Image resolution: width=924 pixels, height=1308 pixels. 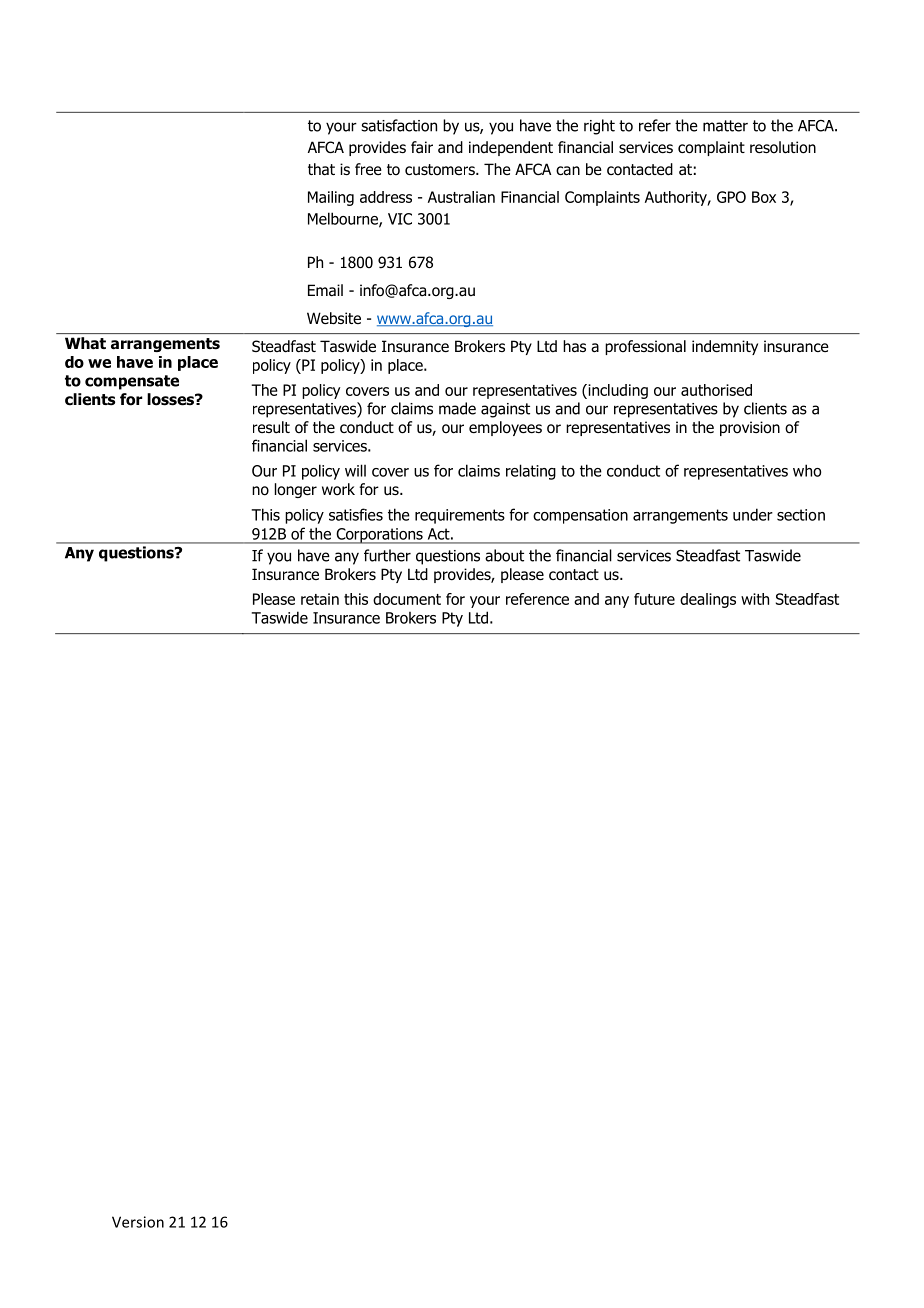 I want to click on that, so click(x=321, y=169).
